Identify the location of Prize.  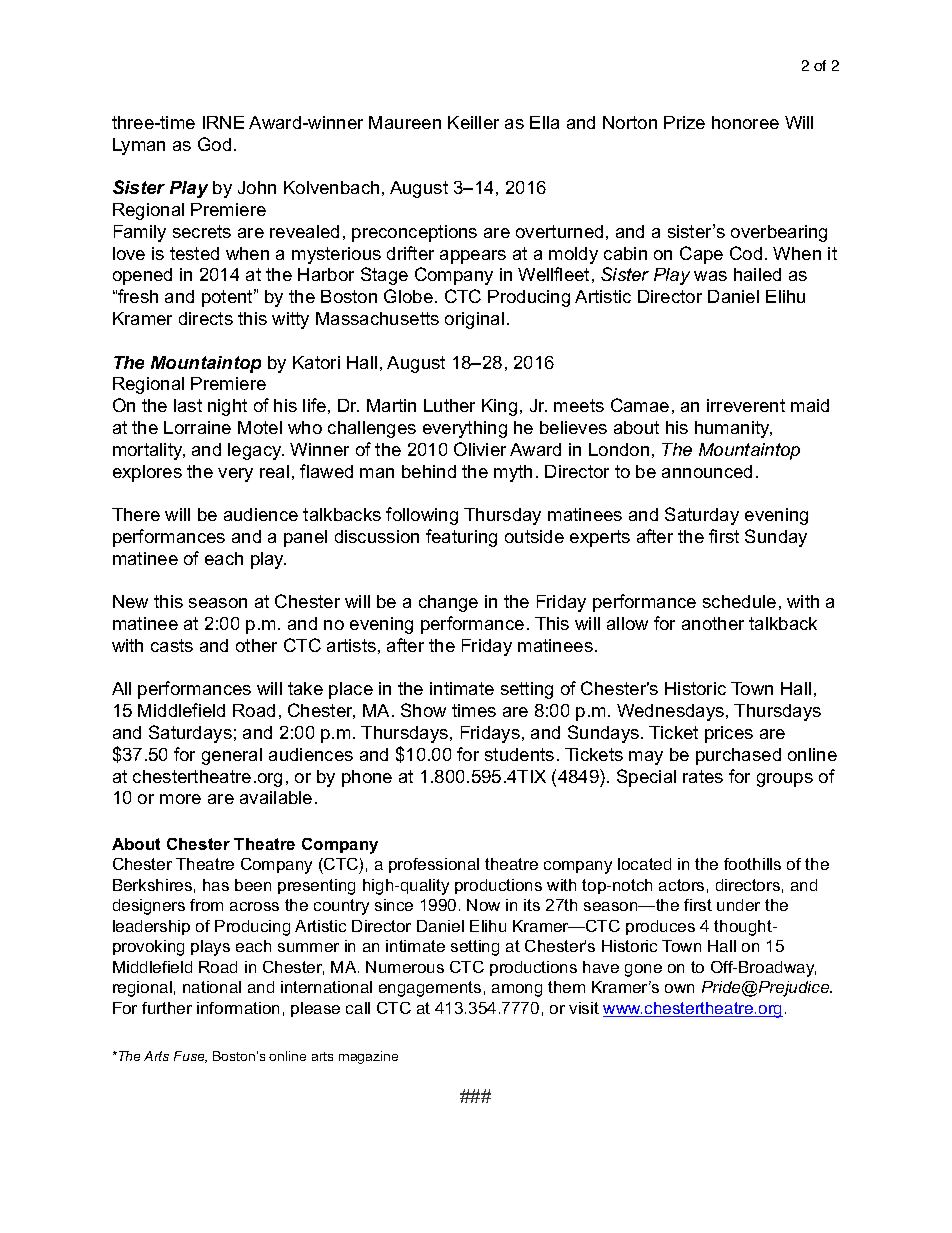
(684, 122).
